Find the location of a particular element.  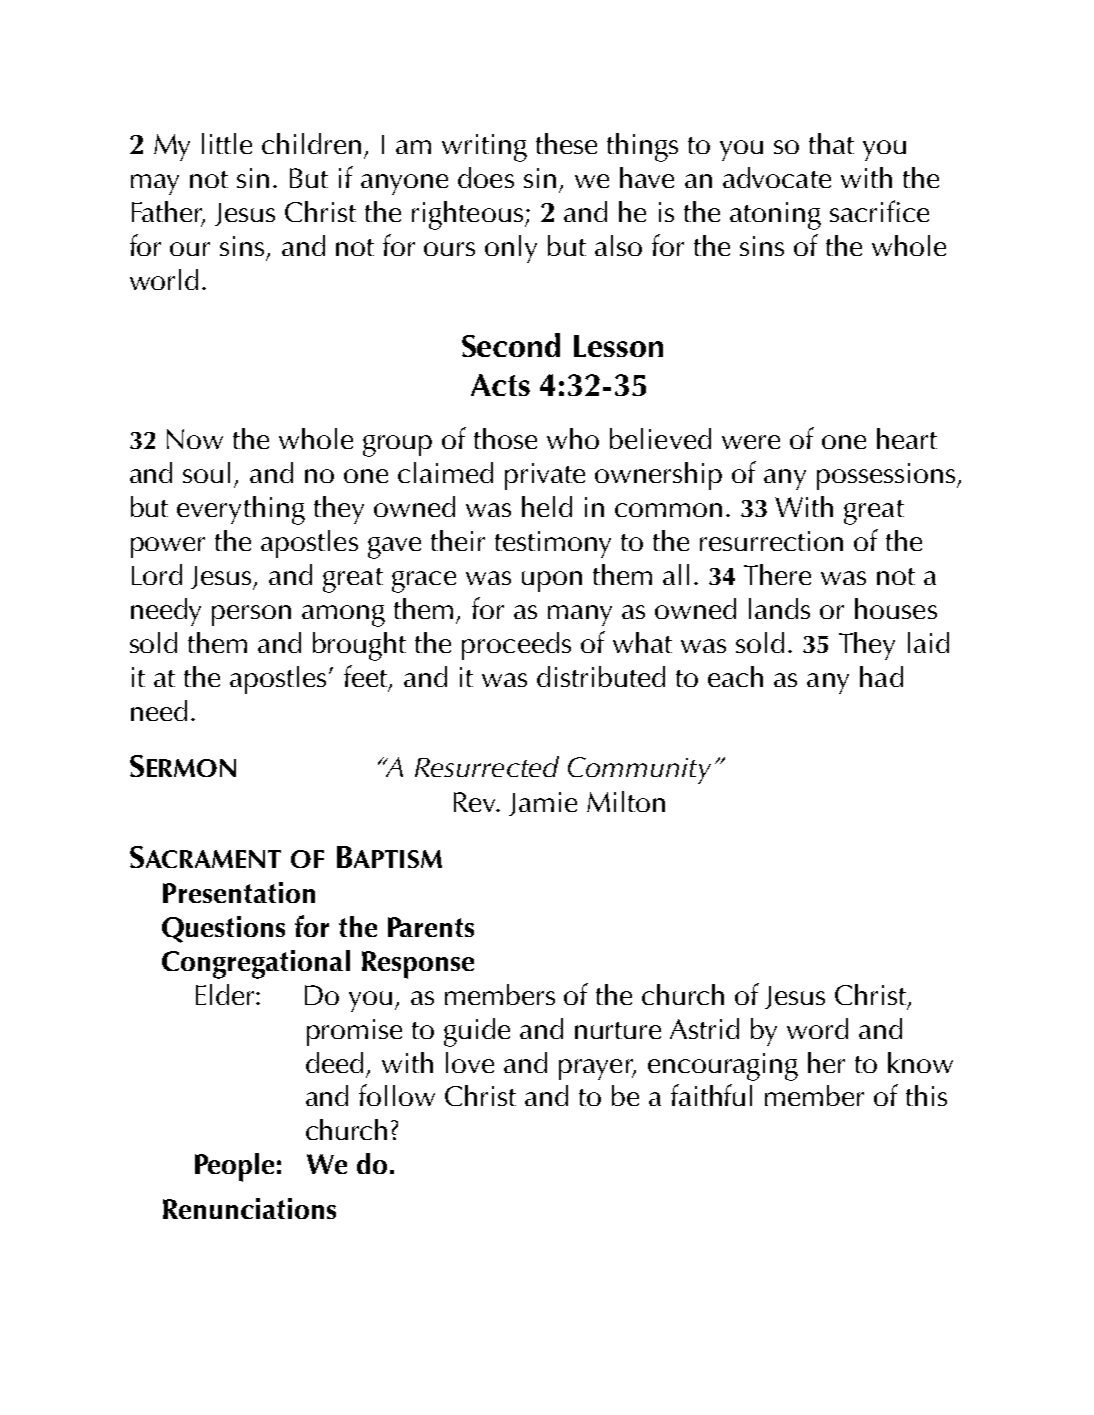

Jamie is located at coordinates (543, 804).
